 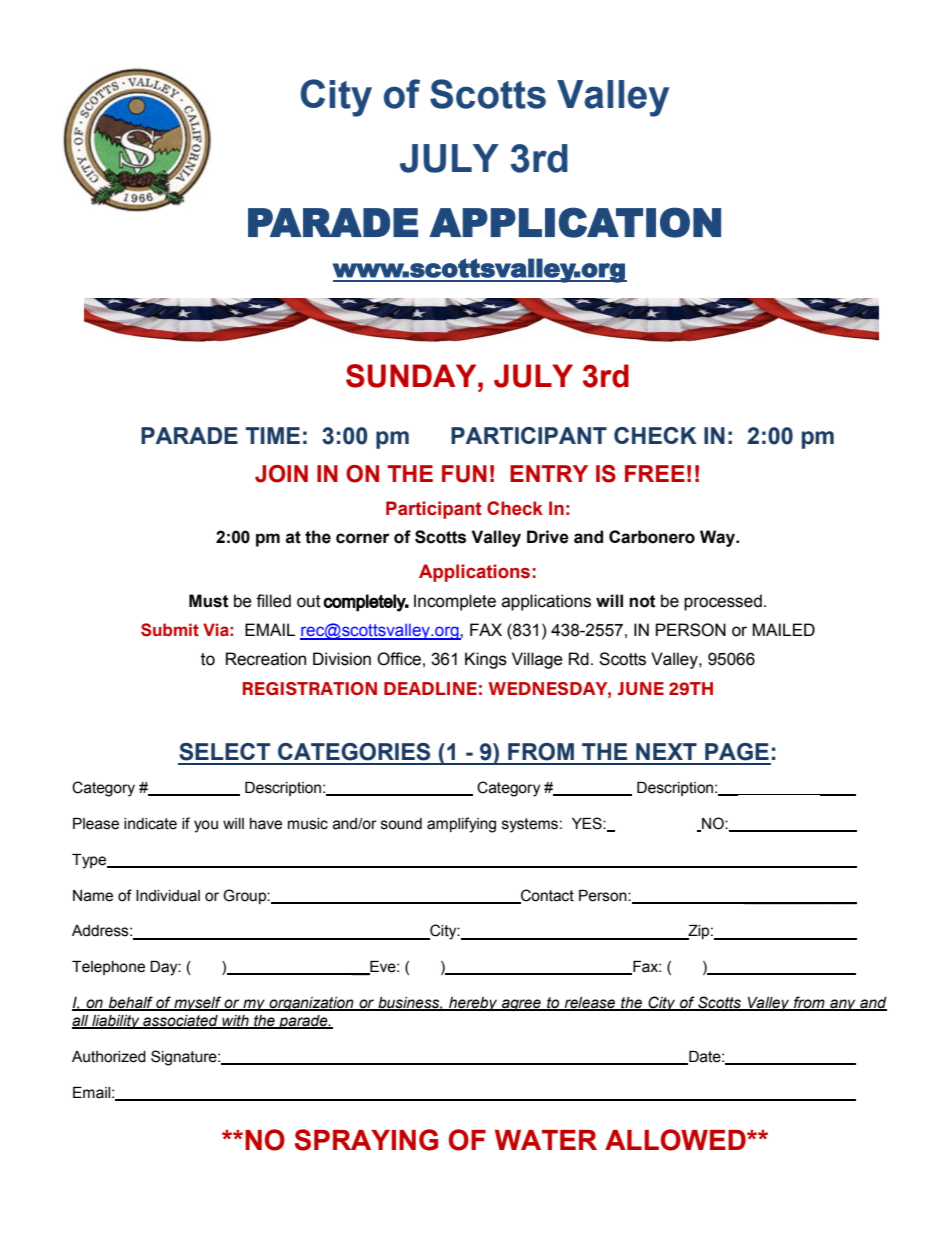 I want to click on SUNDAY, so click(x=412, y=376).
